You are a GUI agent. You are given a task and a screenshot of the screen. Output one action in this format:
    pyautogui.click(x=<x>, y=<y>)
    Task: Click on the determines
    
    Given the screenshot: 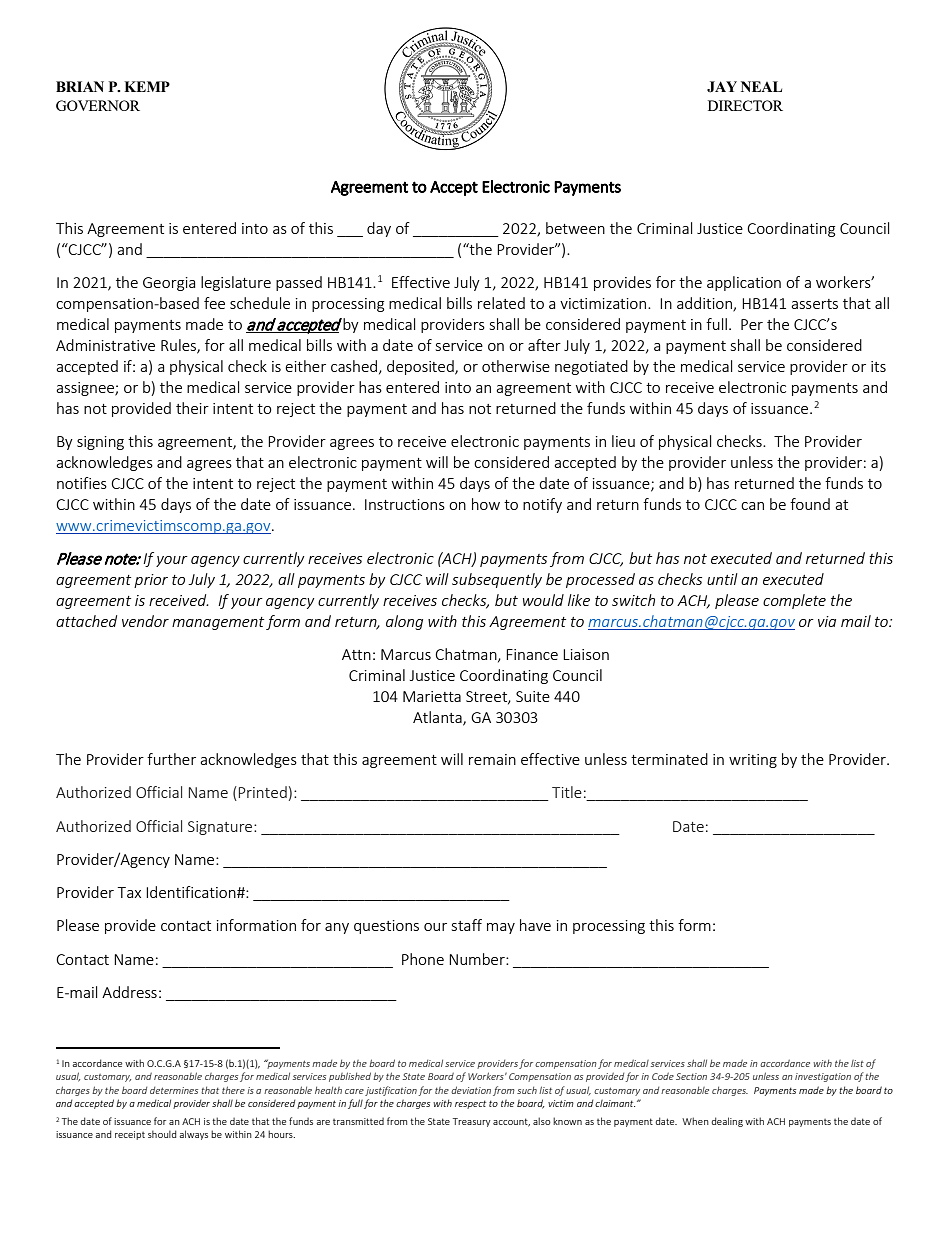 What is the action you would take?
    pyautogui.click(x=174, y=1090)
